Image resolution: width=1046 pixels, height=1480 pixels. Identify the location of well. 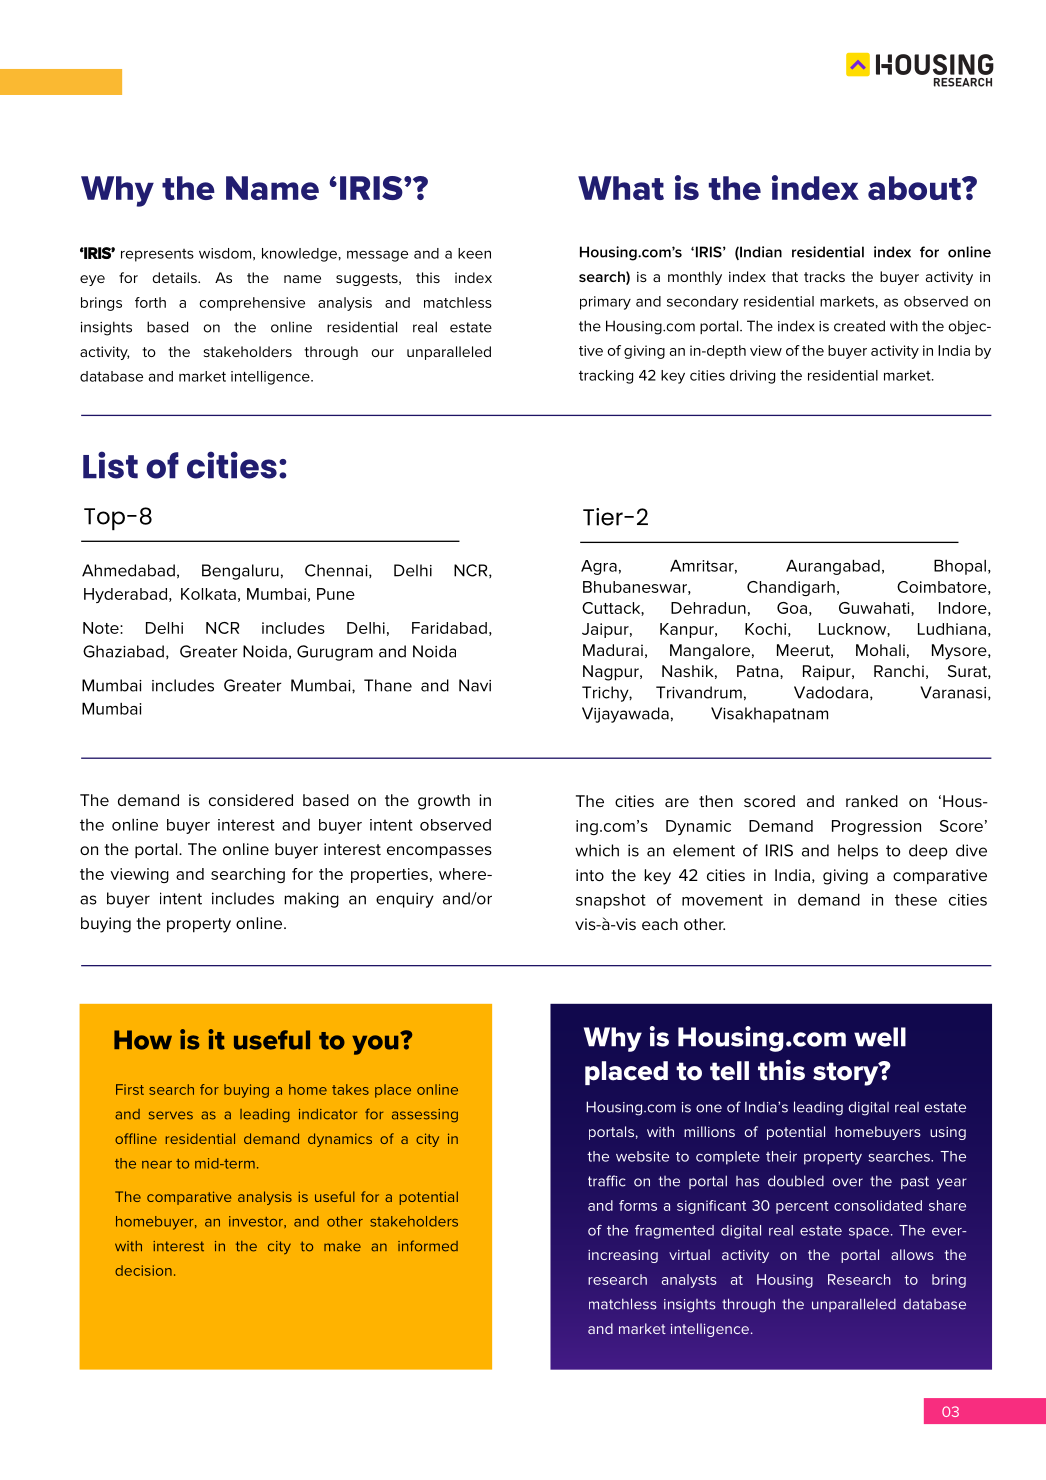
(880, 1037).
